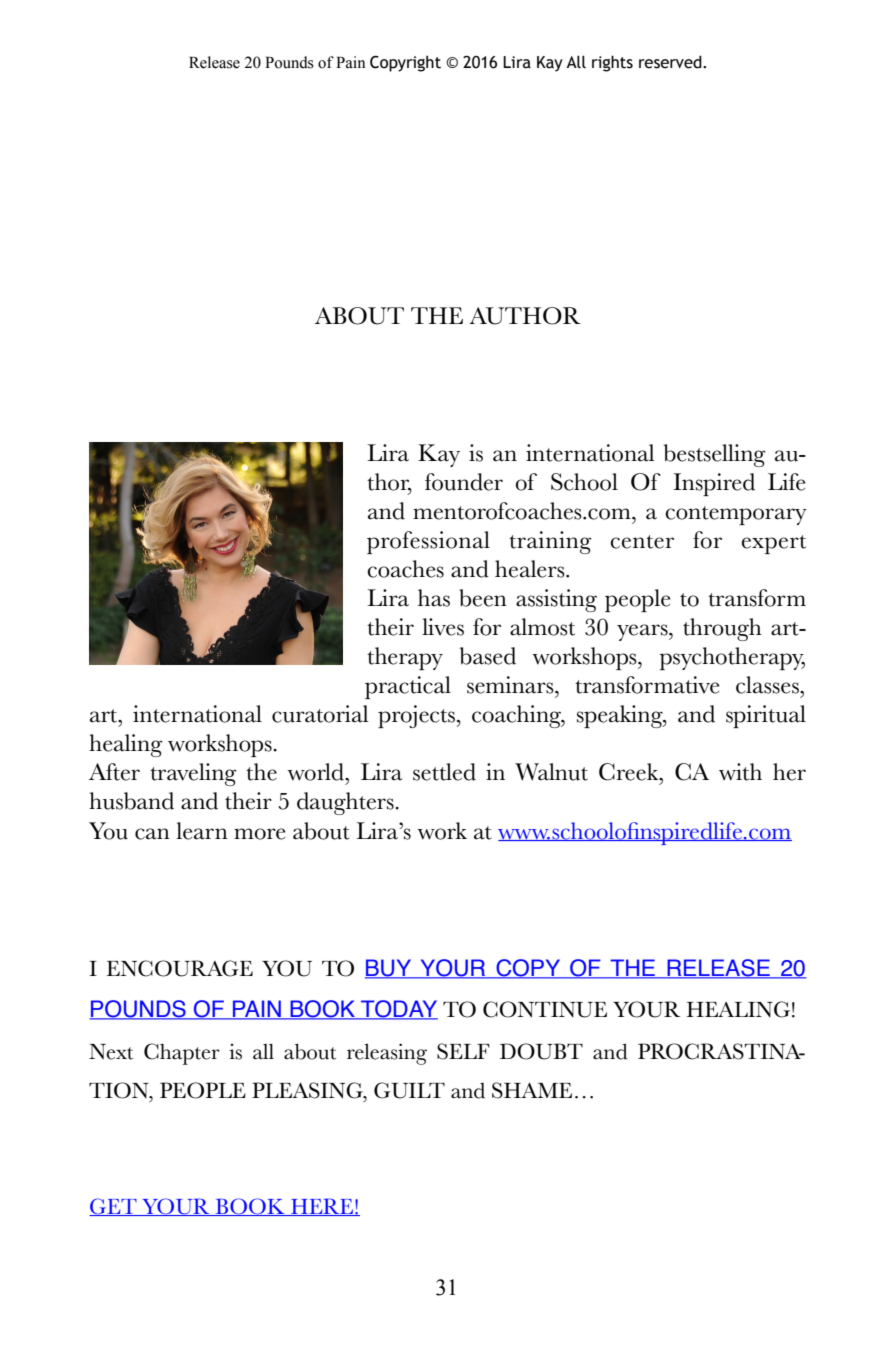 The height and width of the image is (1345, 896). Describe the element at coordinates (722, 629) in the image. I see `through` at that location.
